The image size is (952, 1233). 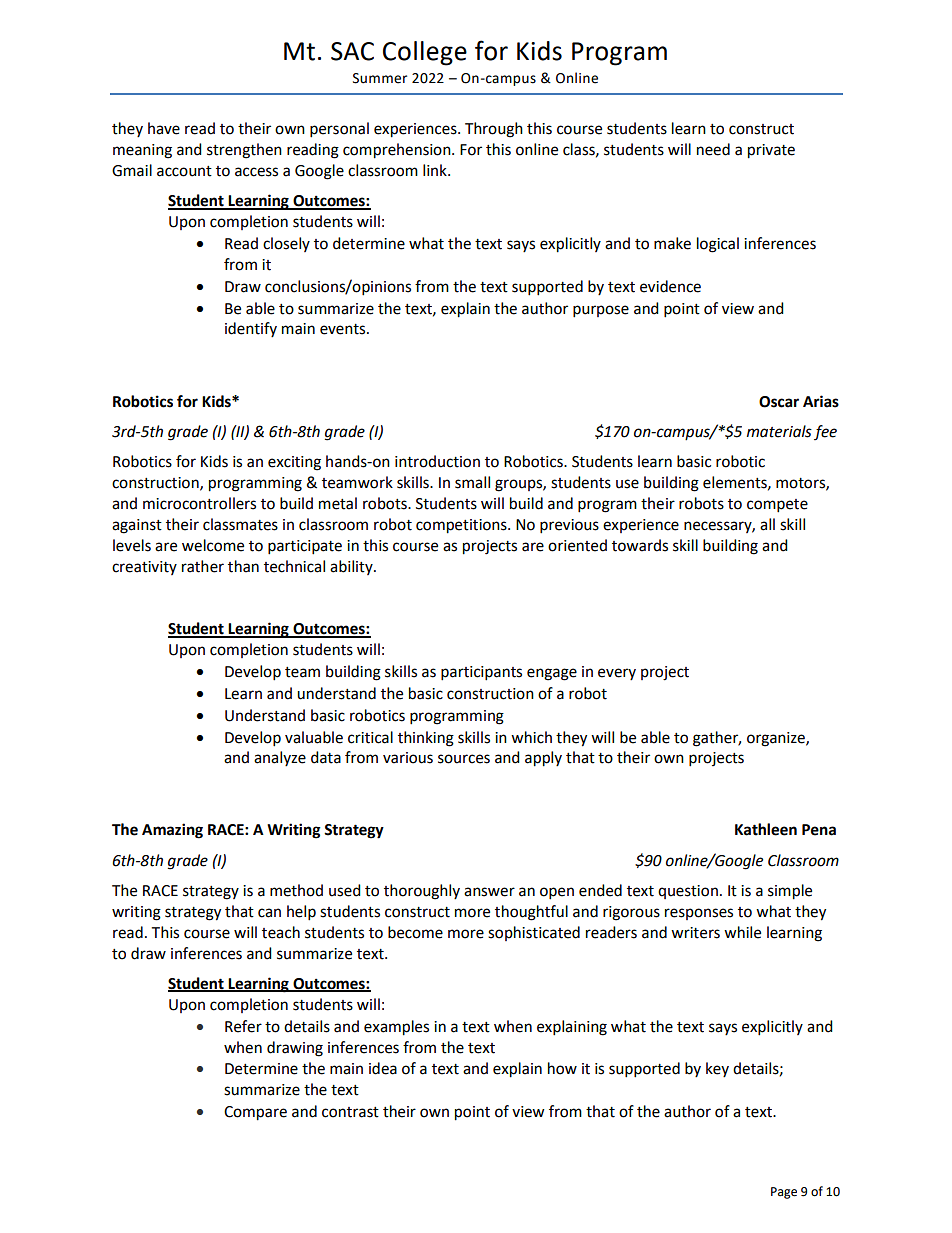 What do you see at coordinates (713, 149) in the screenshot?
I see `need` at bounding box center [713, 149].
